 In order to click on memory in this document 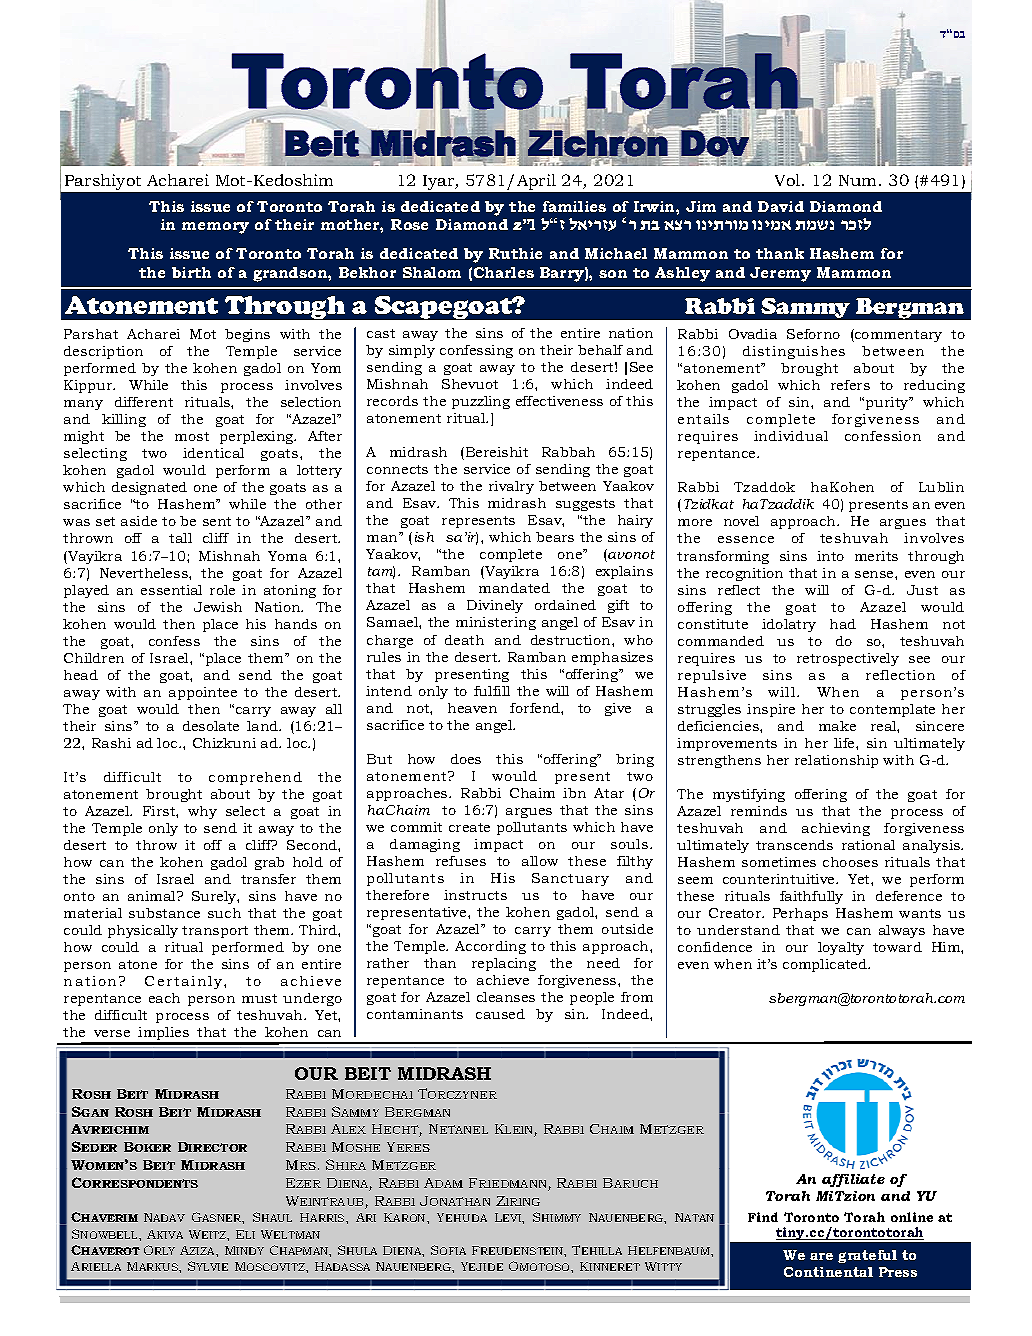, I will do `click(215, 228)`.
